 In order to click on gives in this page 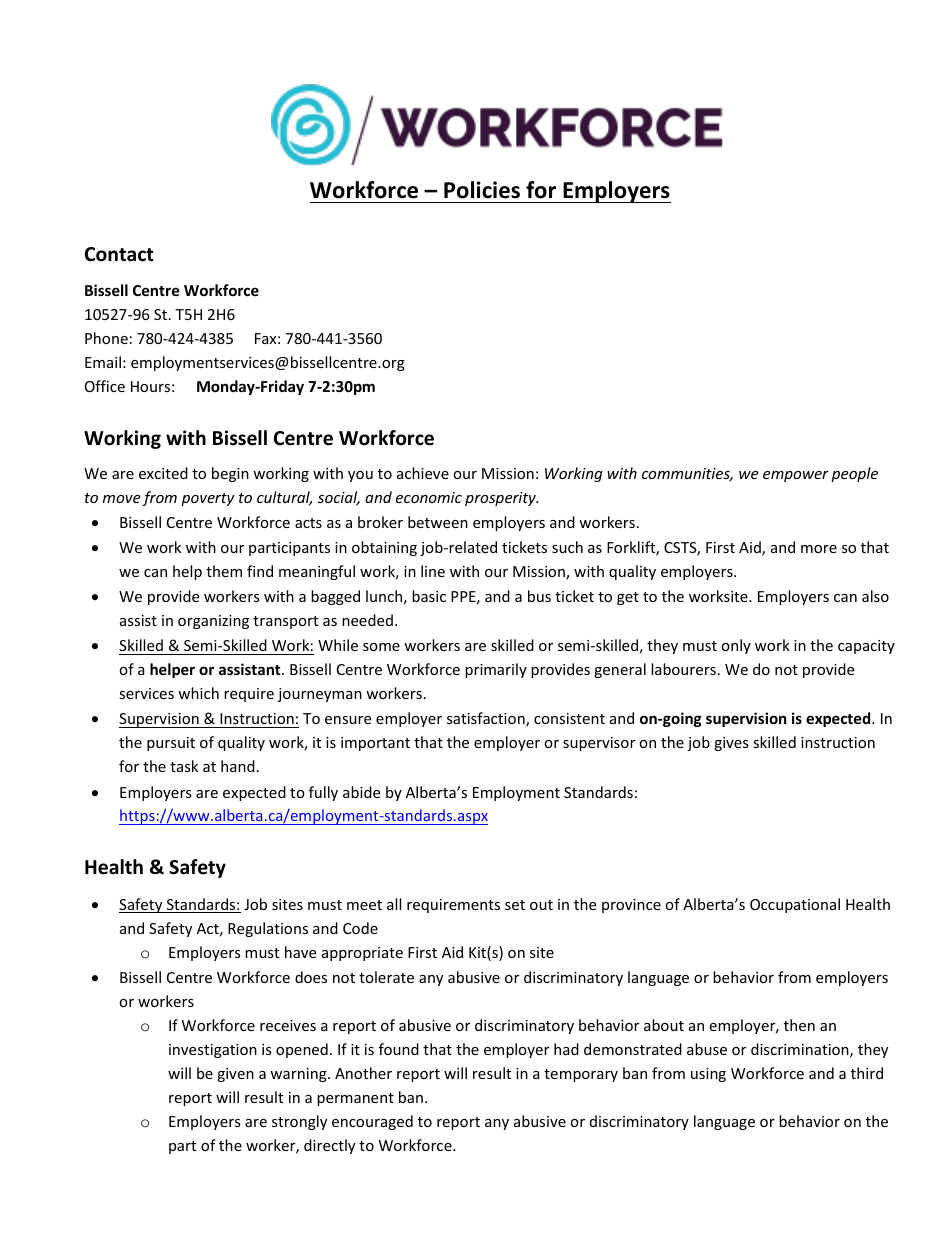, I will do `click(731, 744)`.
